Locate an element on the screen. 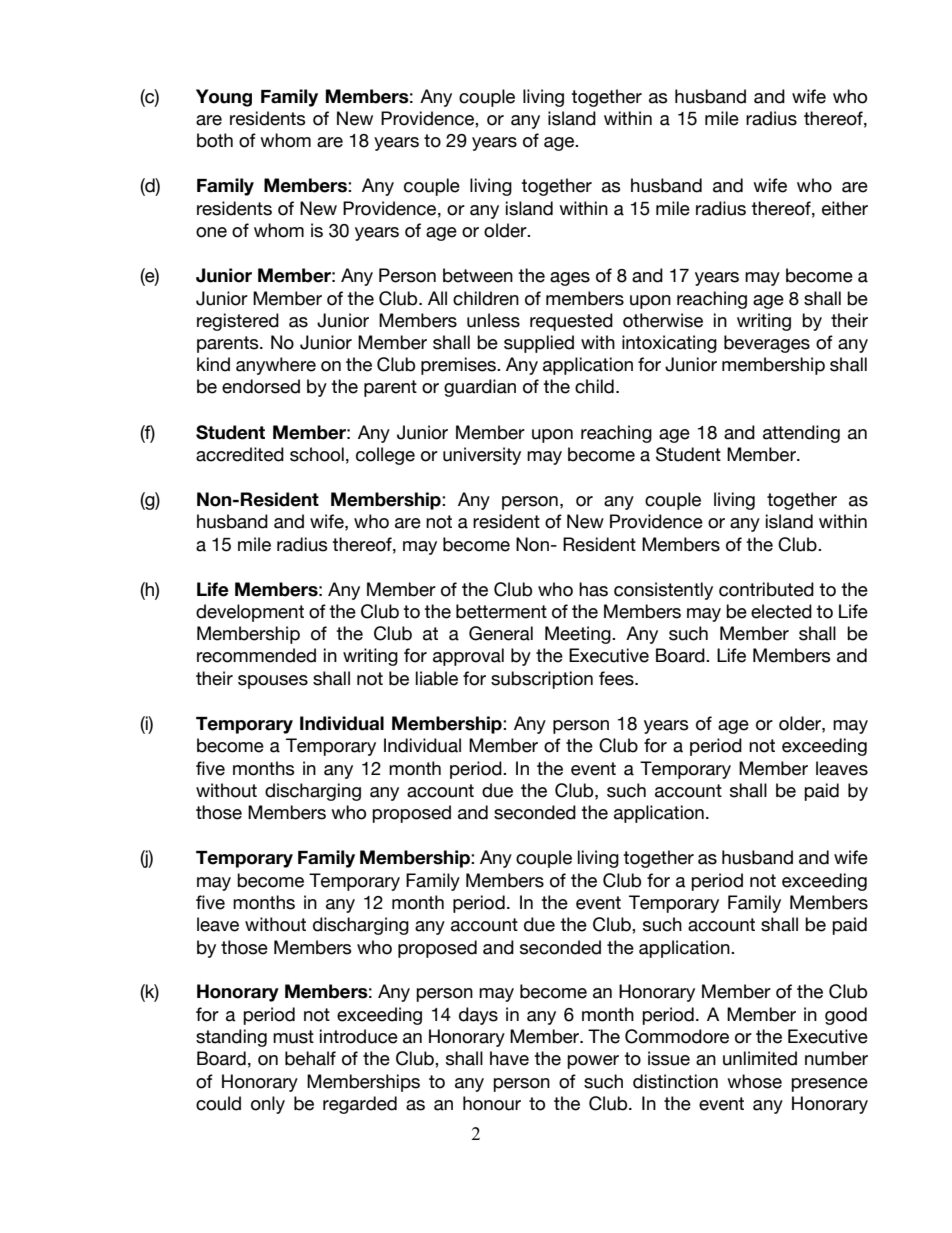 The image size is (952, 1233). university is located at coordinates (482, 456).
